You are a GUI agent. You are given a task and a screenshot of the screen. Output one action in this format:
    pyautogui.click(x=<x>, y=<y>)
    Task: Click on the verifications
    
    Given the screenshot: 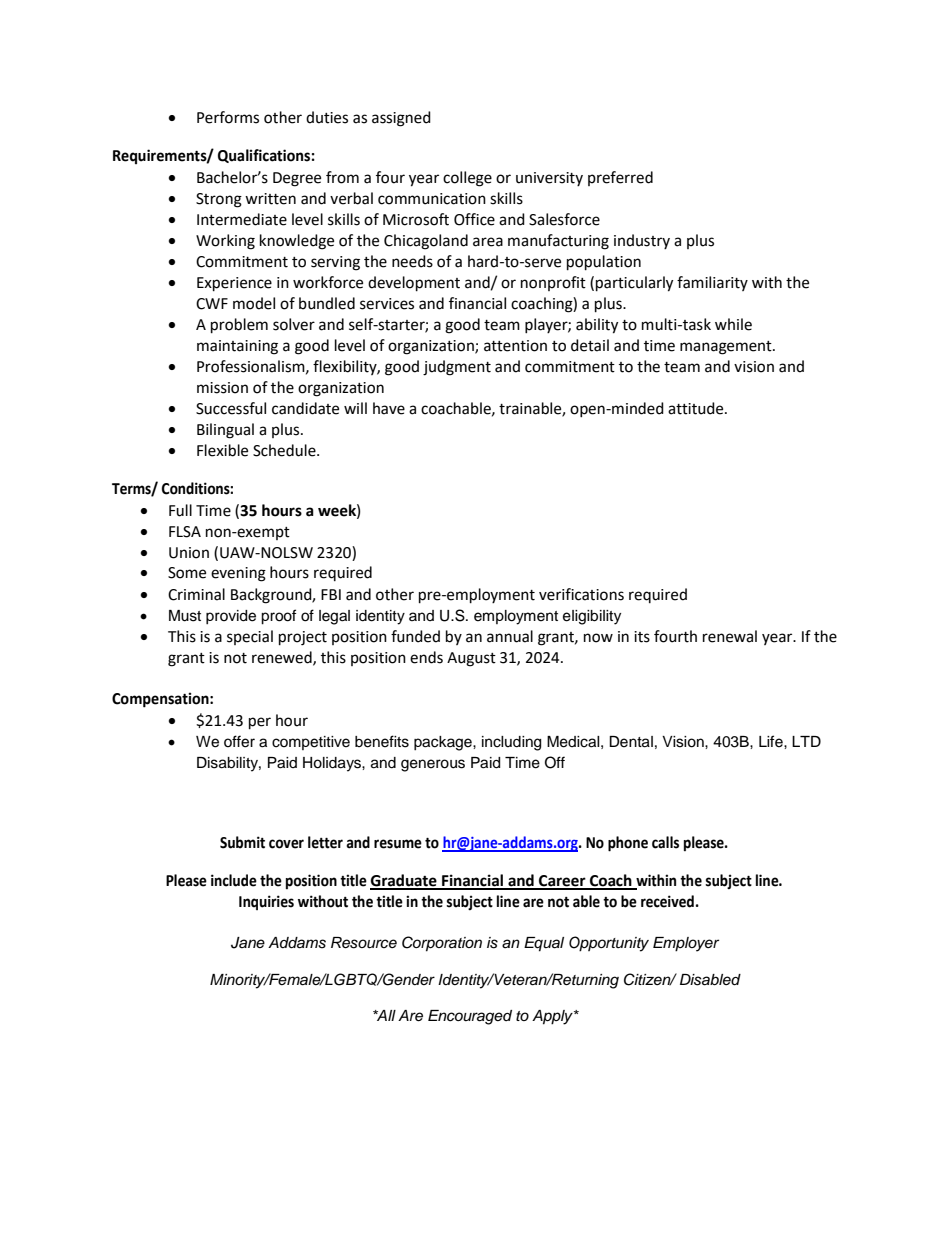 What is the action you would take?
    pyautogui.click(x=581, y=594)
